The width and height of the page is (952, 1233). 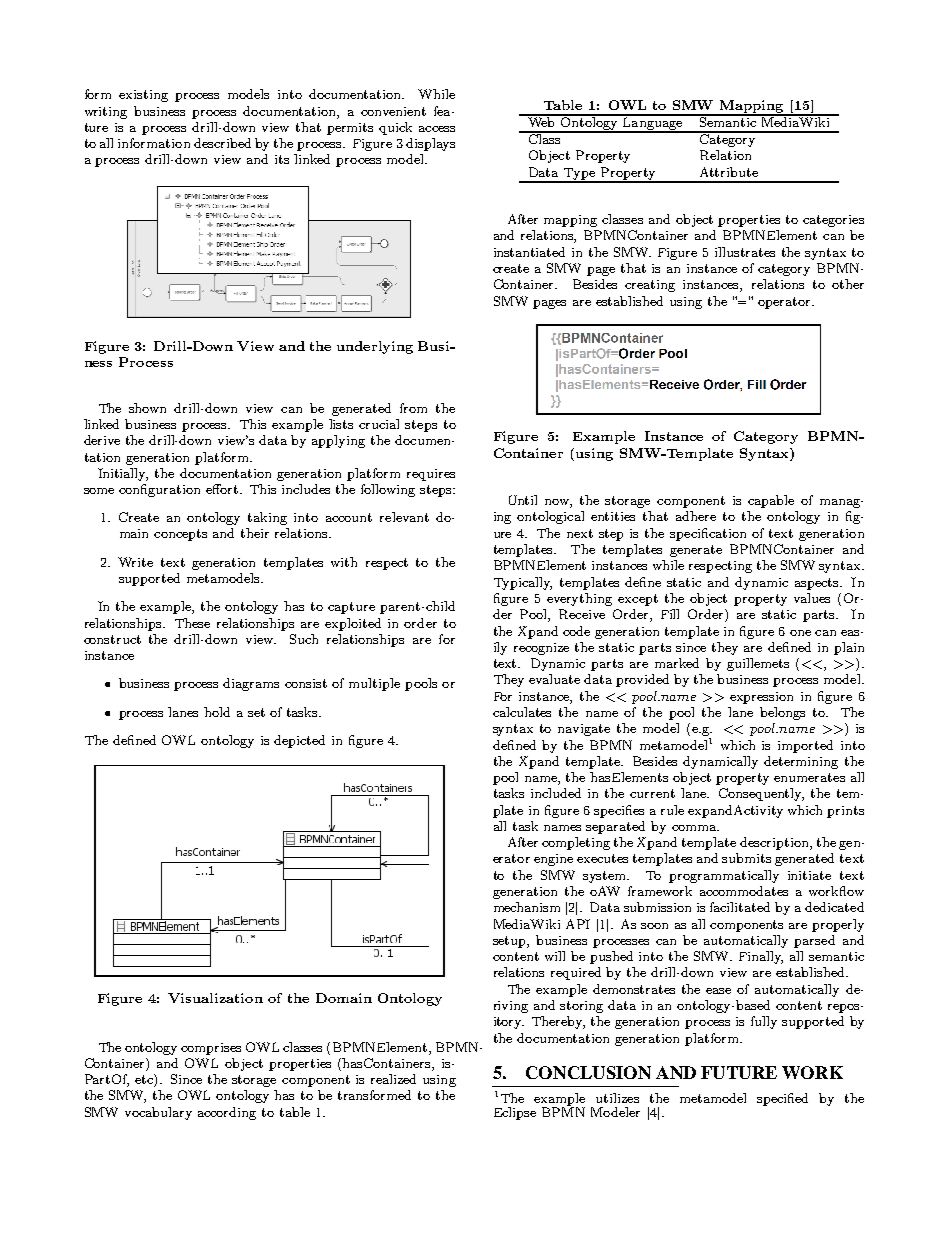 What do you see at coordinates (729, 172) in the page?
I see `Attribute` at bounding box center [729, 172].
